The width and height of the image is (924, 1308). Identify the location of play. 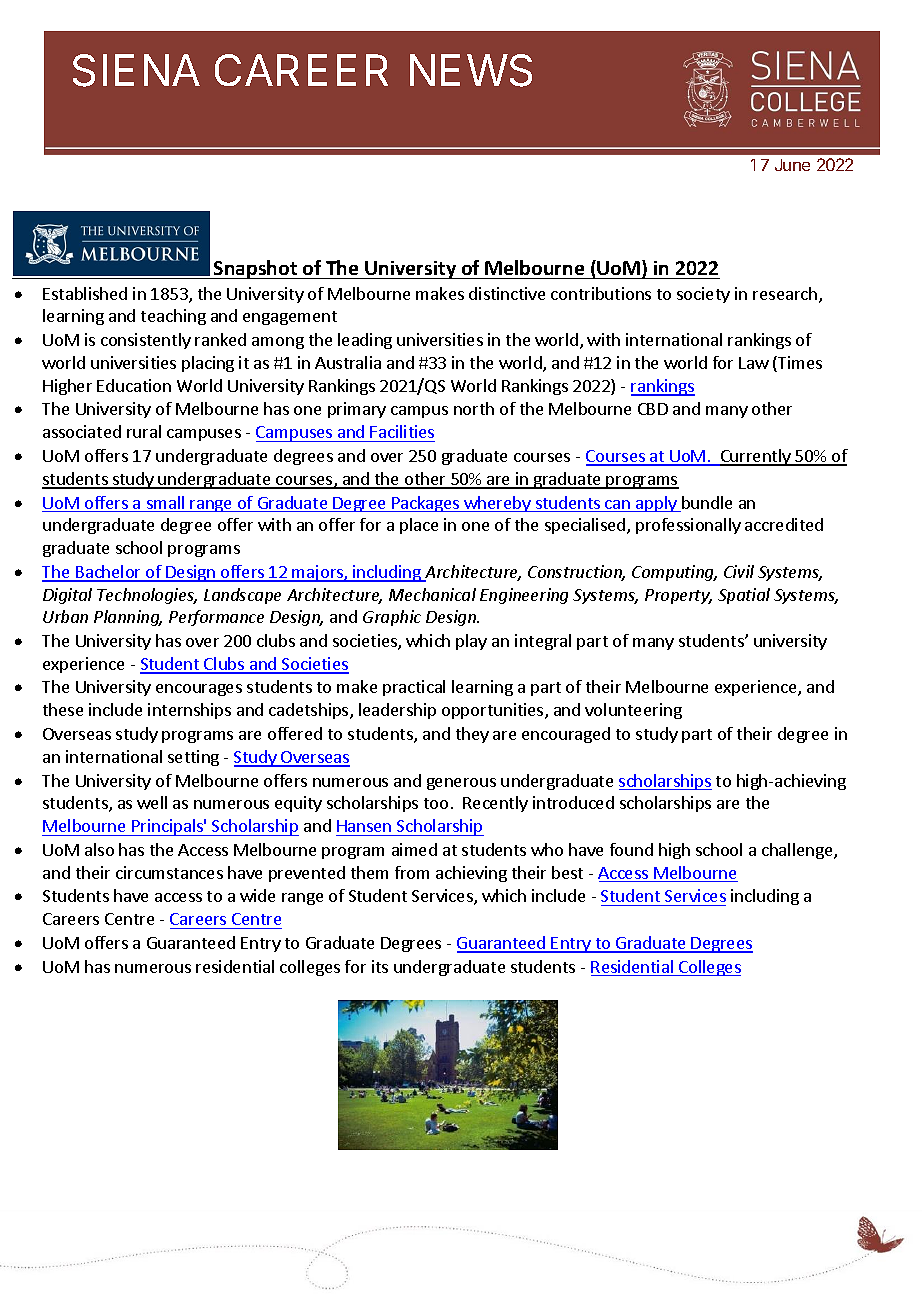
(471, 642).
